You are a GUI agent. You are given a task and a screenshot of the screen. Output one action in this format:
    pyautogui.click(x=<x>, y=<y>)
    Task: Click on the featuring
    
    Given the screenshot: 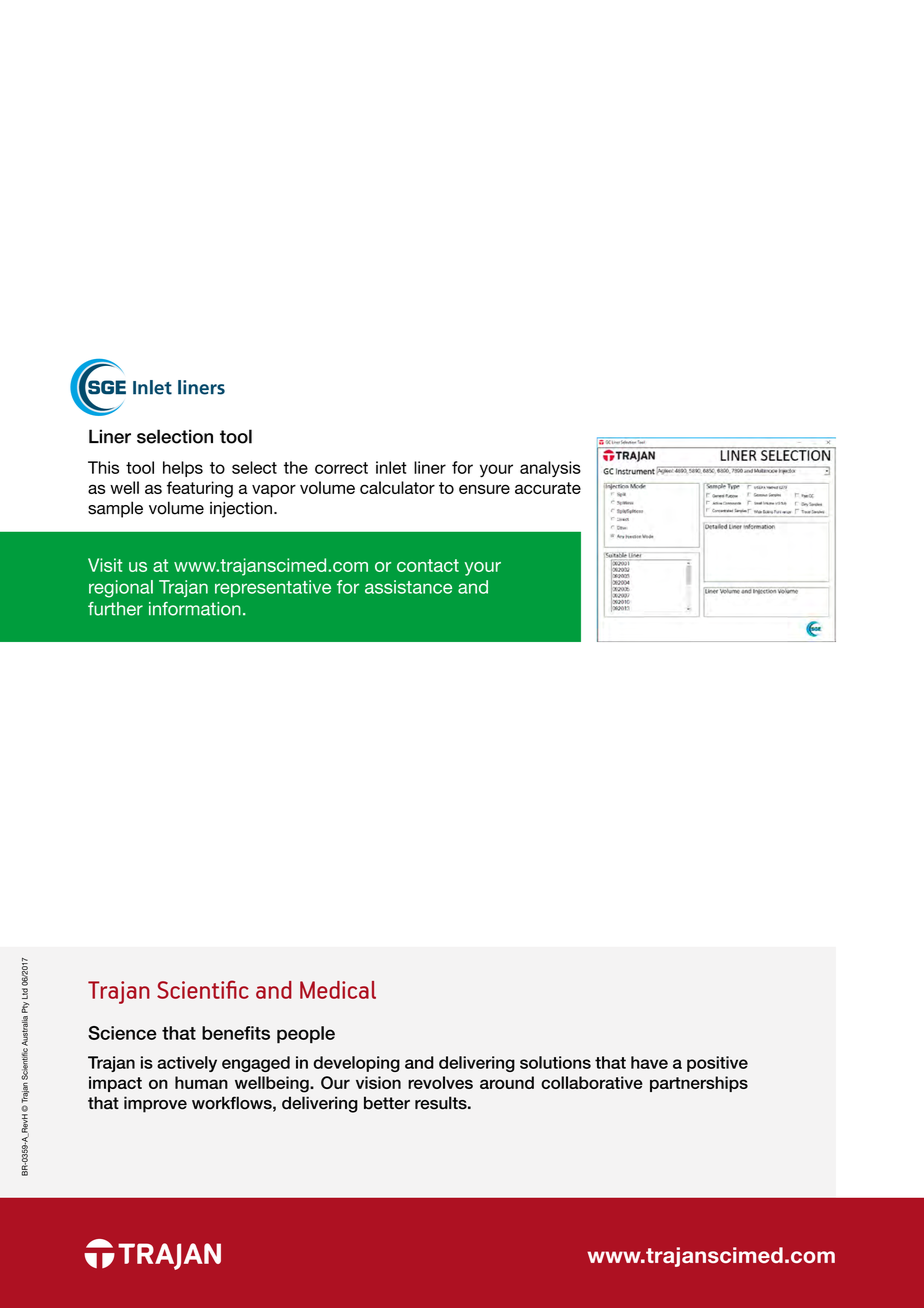 What is the action you would take?
    pyautogui.click(x=200, y=489)
